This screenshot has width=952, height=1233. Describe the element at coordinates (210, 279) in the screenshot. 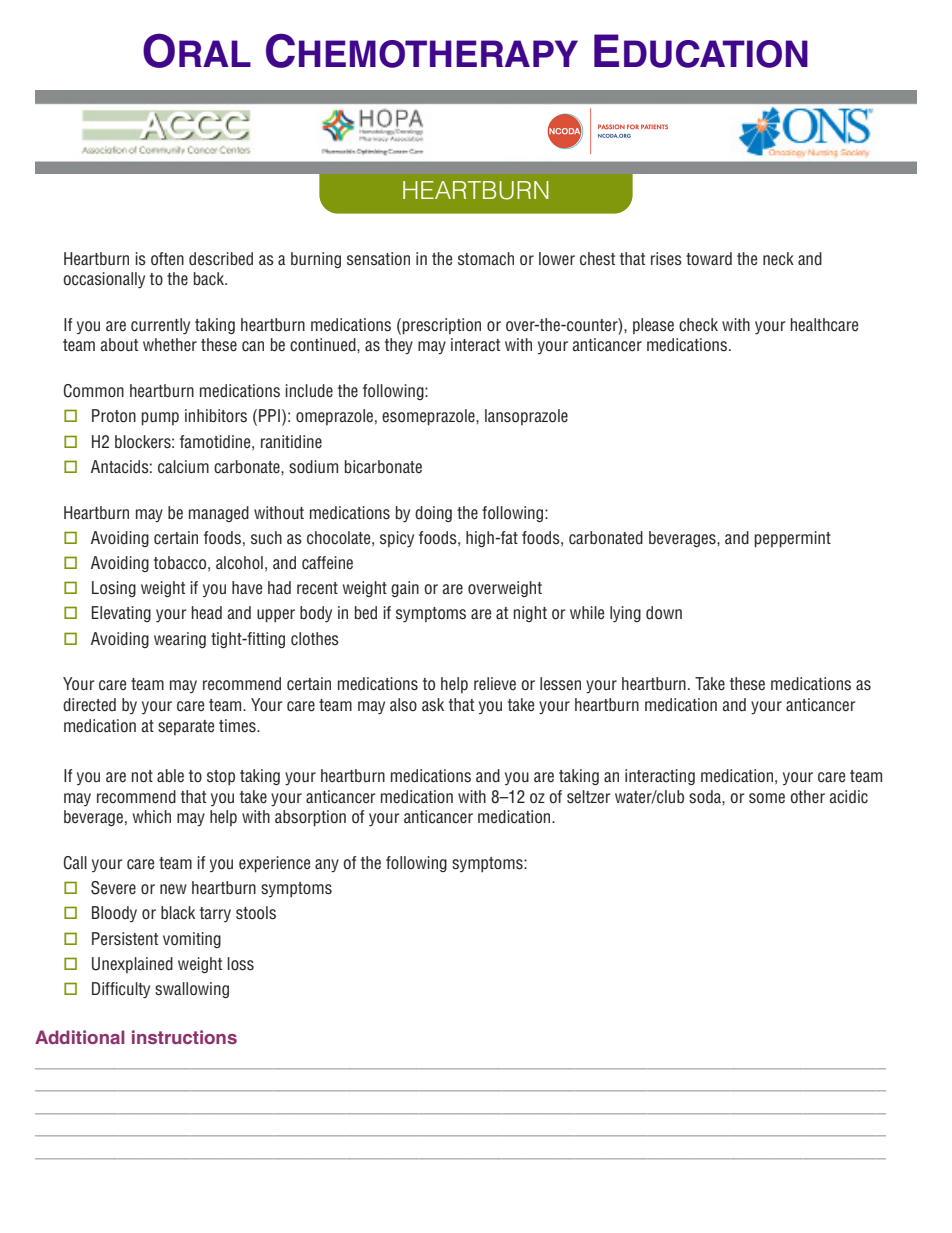

I see `back` at that location.
